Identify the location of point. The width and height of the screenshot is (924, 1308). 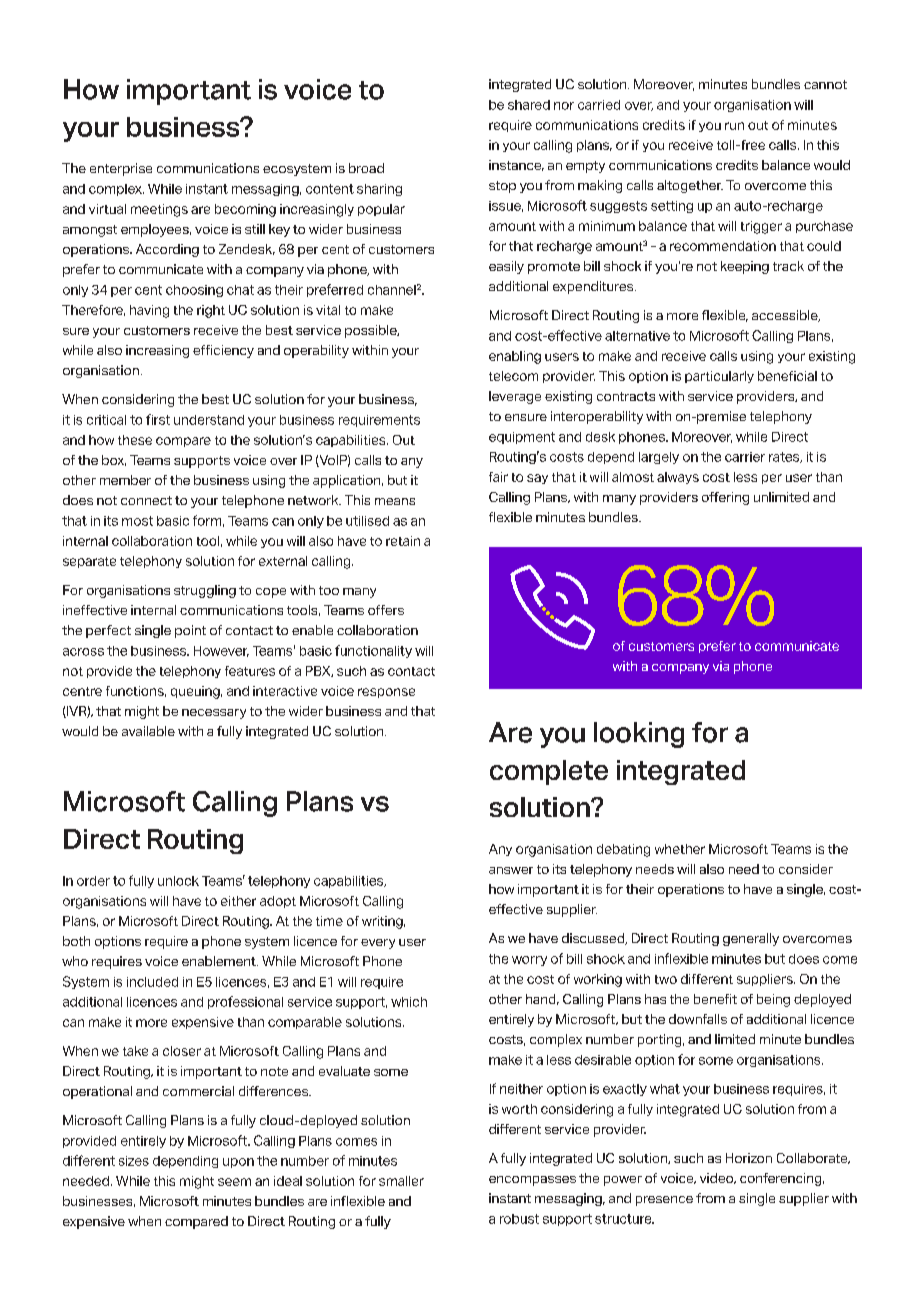
(190, 631).
